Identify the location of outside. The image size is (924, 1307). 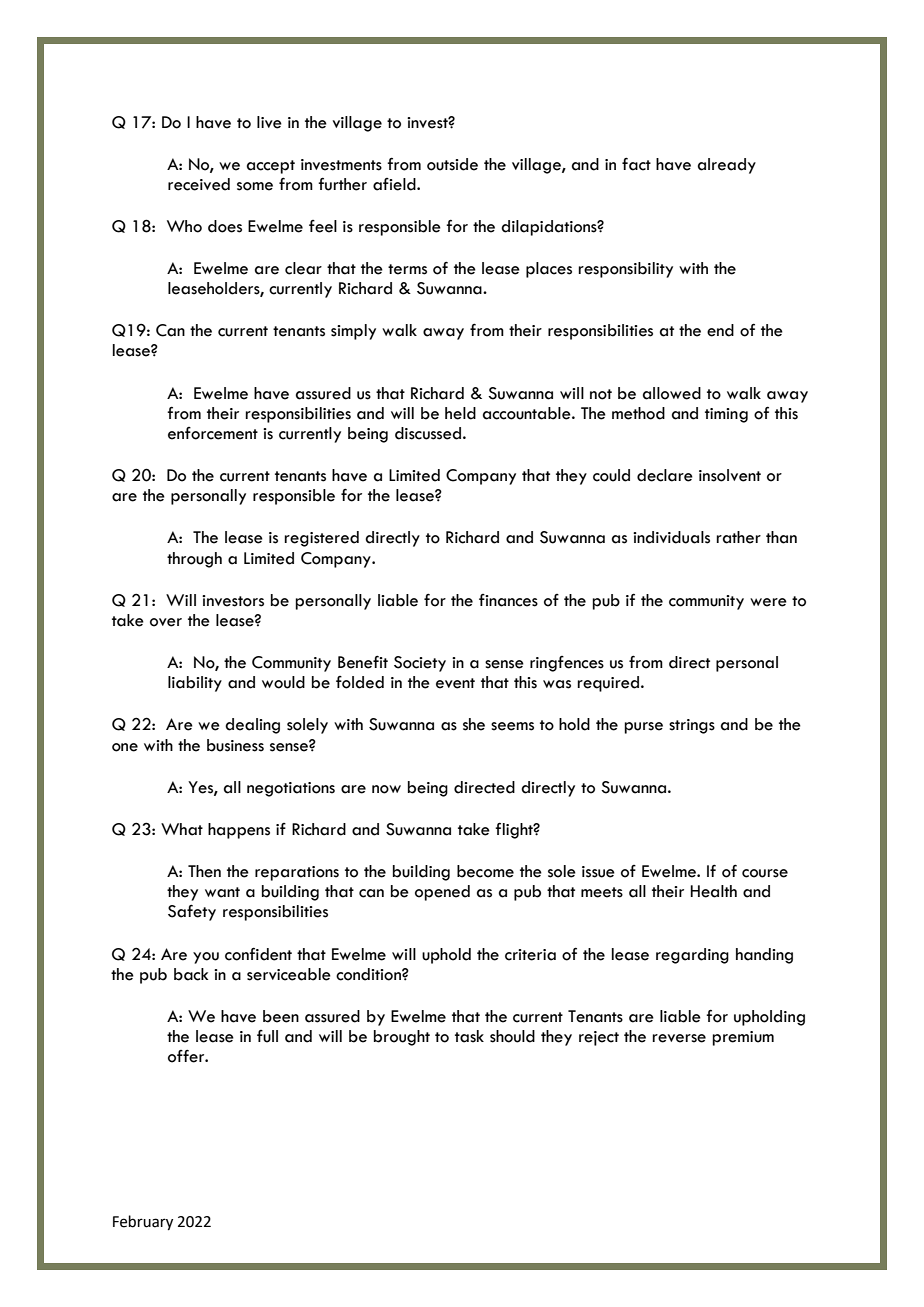
(452, 164).
